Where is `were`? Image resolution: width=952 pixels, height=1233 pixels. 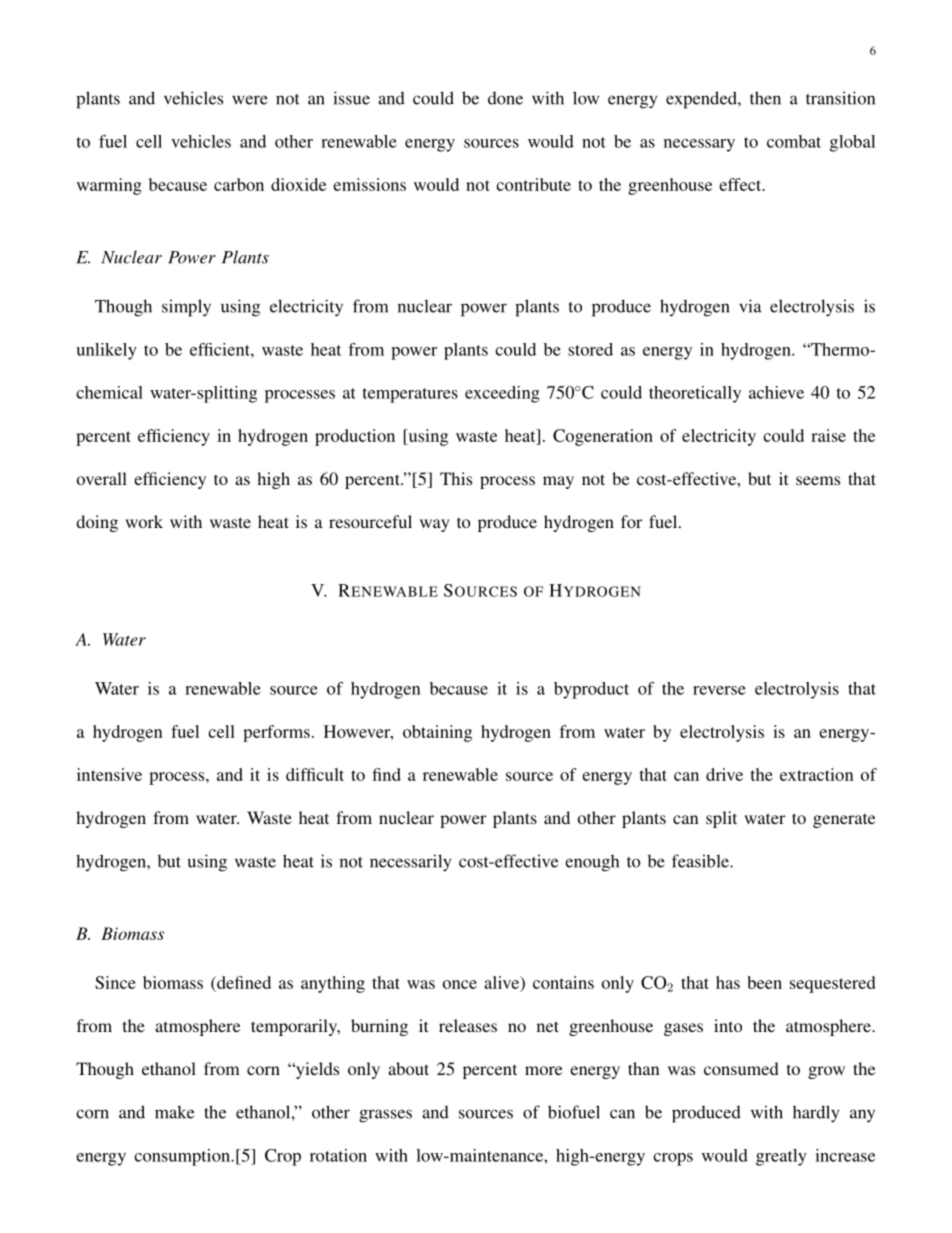 were is located at coordinates (250, 100).
